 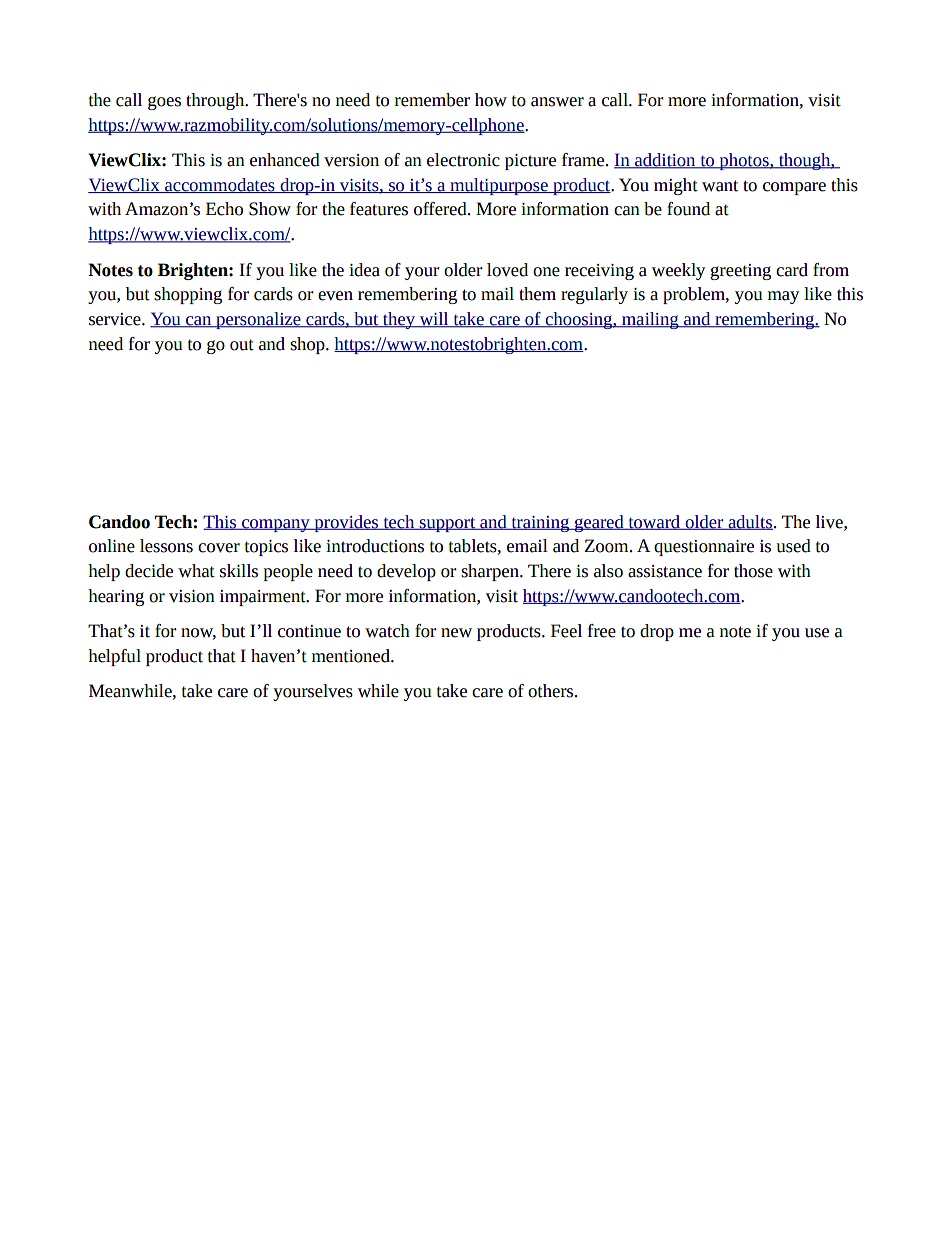 I want to click on those, so click(x=753, y=571).
